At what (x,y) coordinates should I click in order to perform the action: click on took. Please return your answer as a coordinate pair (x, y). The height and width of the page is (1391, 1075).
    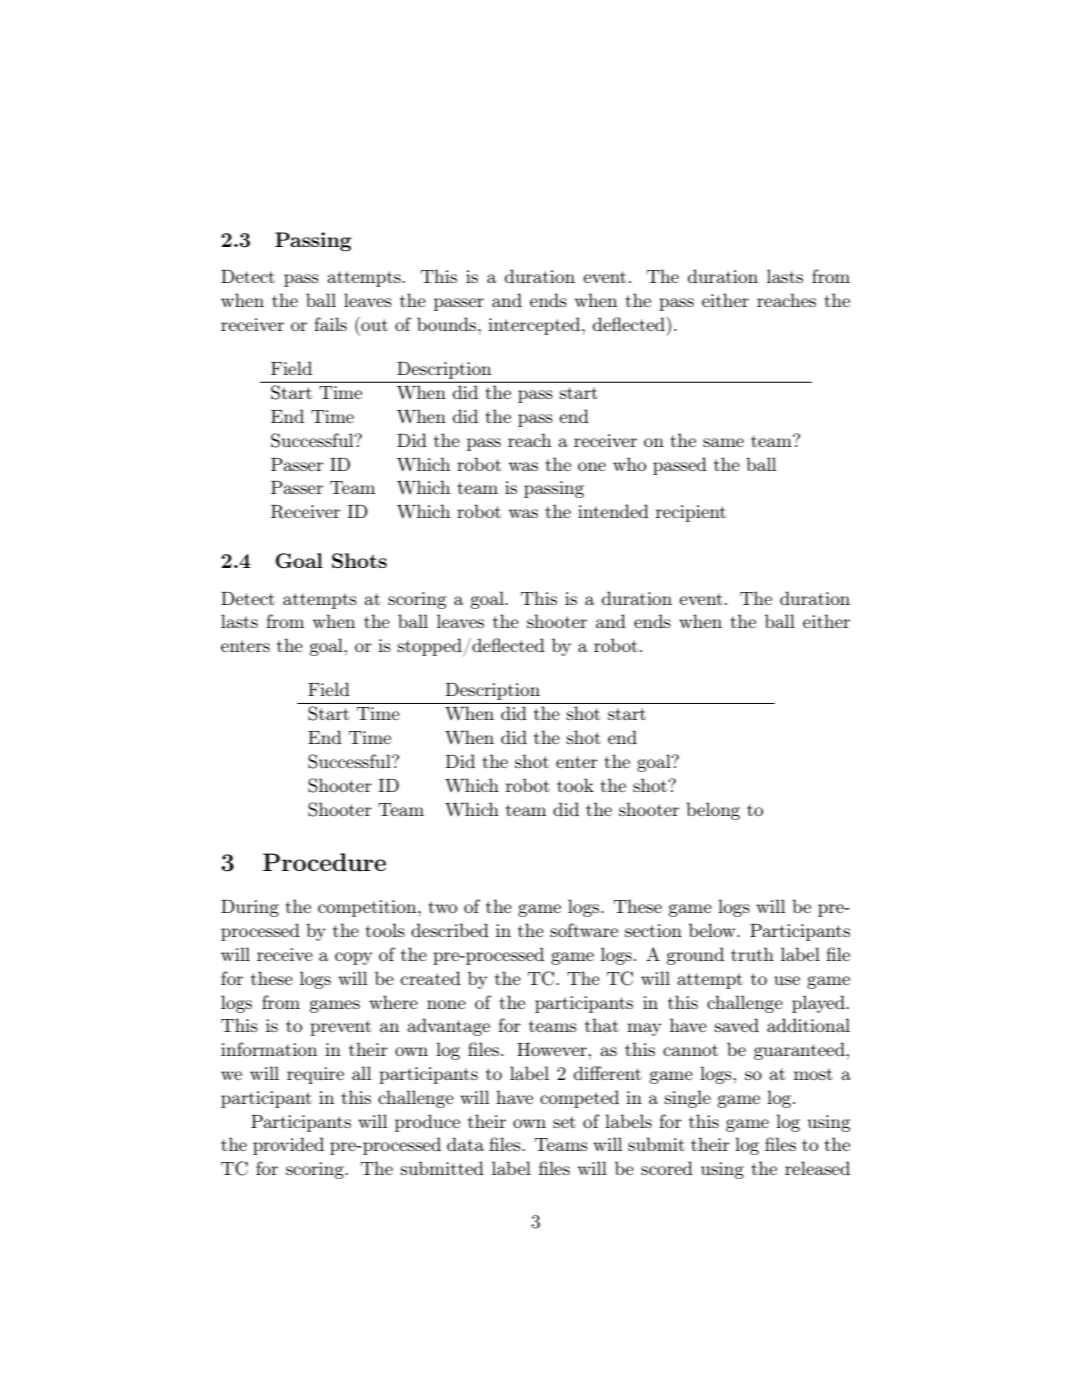
    Looking at the image, I should click on (575, 785).
